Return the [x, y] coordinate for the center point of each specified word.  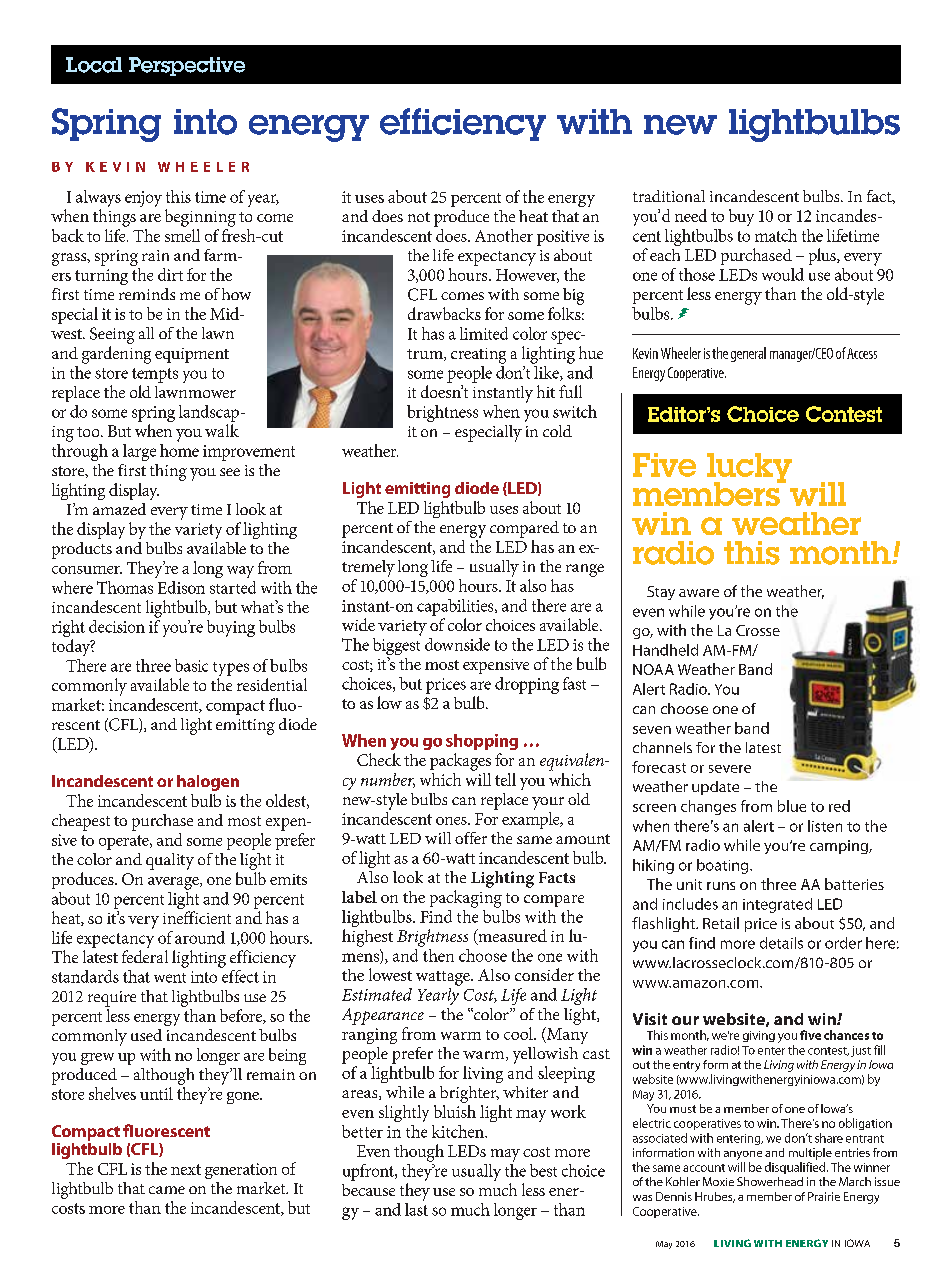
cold [557, 431]
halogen [208, 783]
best [543, 1170]
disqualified [796, 1168]
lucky [749, 469]
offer [471, 838]
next [186, 1169]
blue [792, 806]
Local [94, 65]
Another [504, 235]
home [179, 449]
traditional [669, 196]
